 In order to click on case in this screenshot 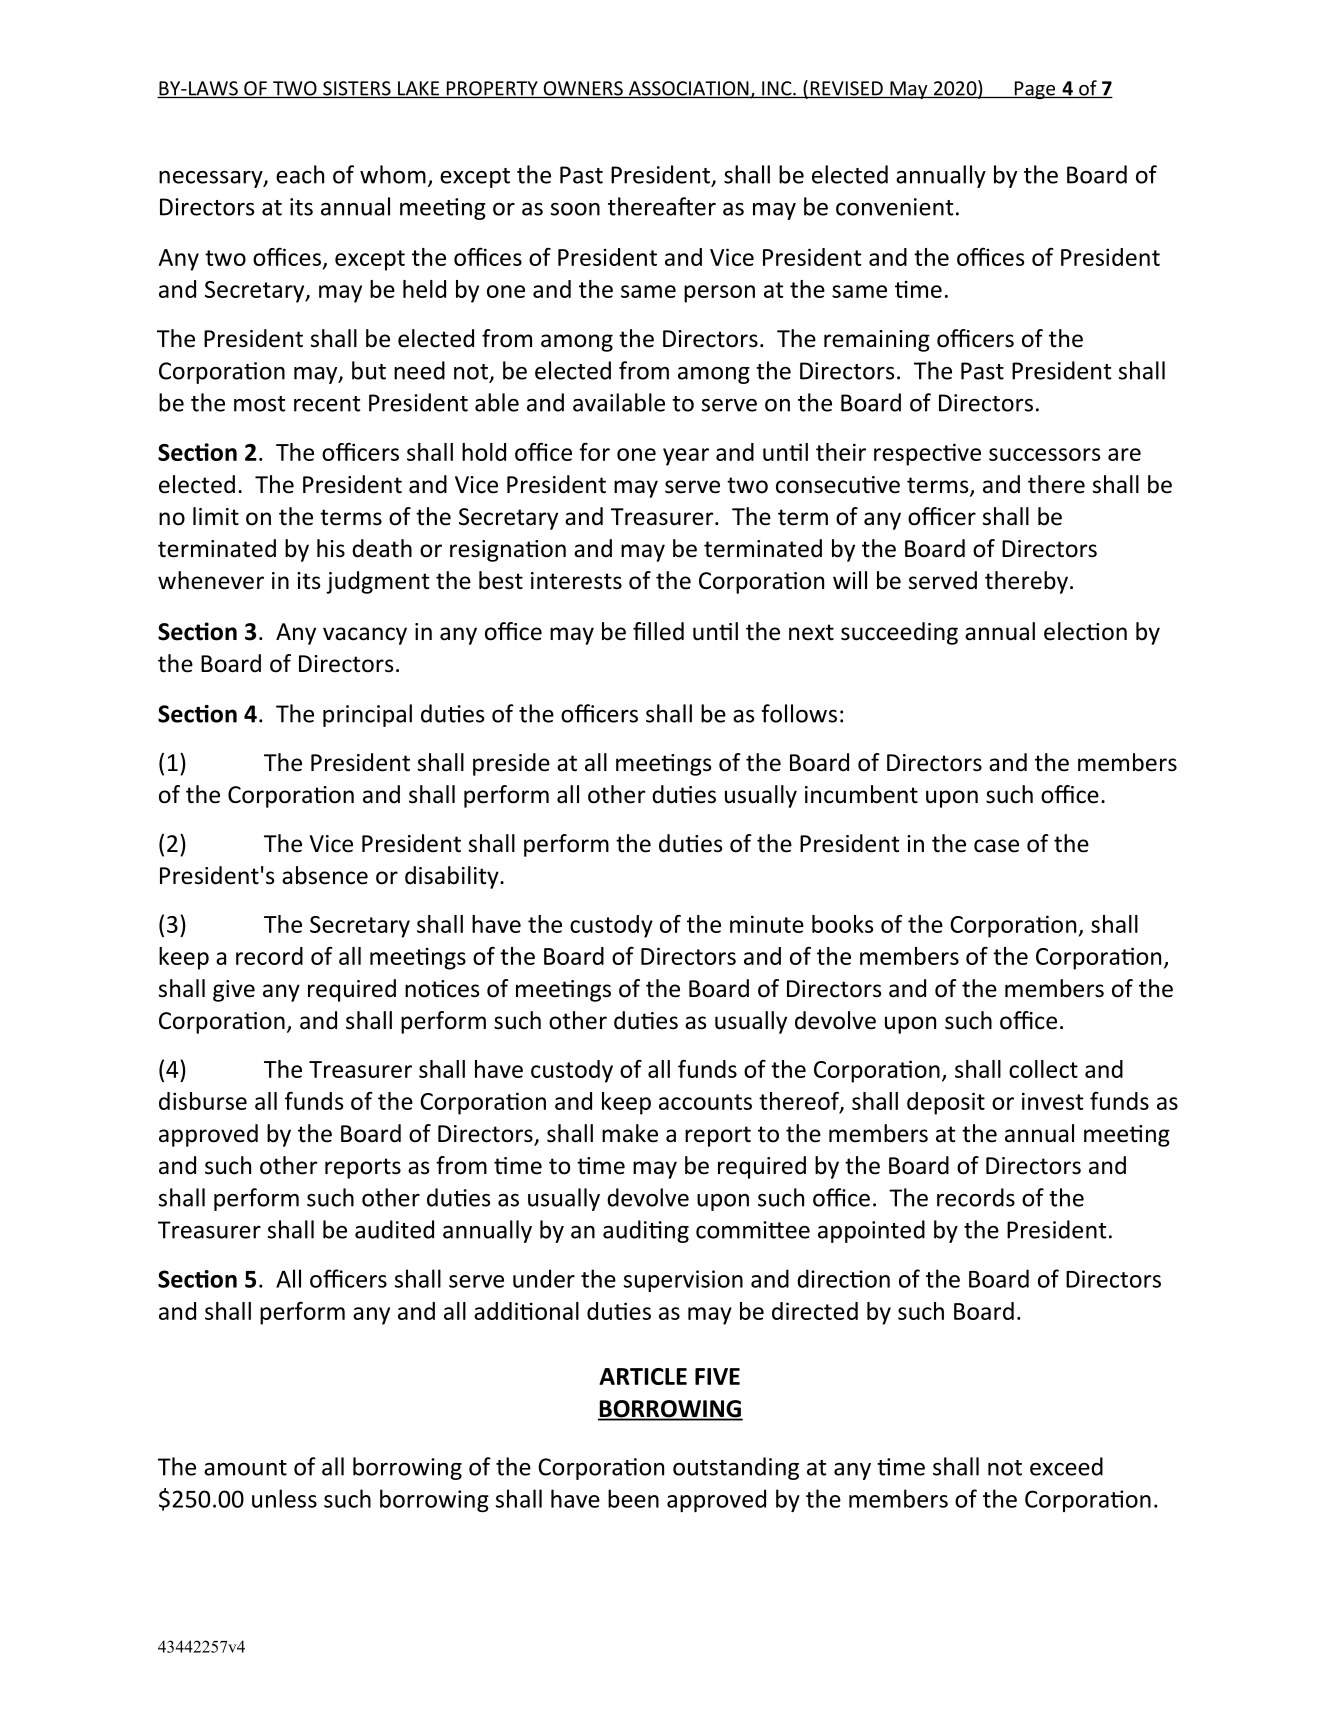, I will do `click(996, 846)`.
